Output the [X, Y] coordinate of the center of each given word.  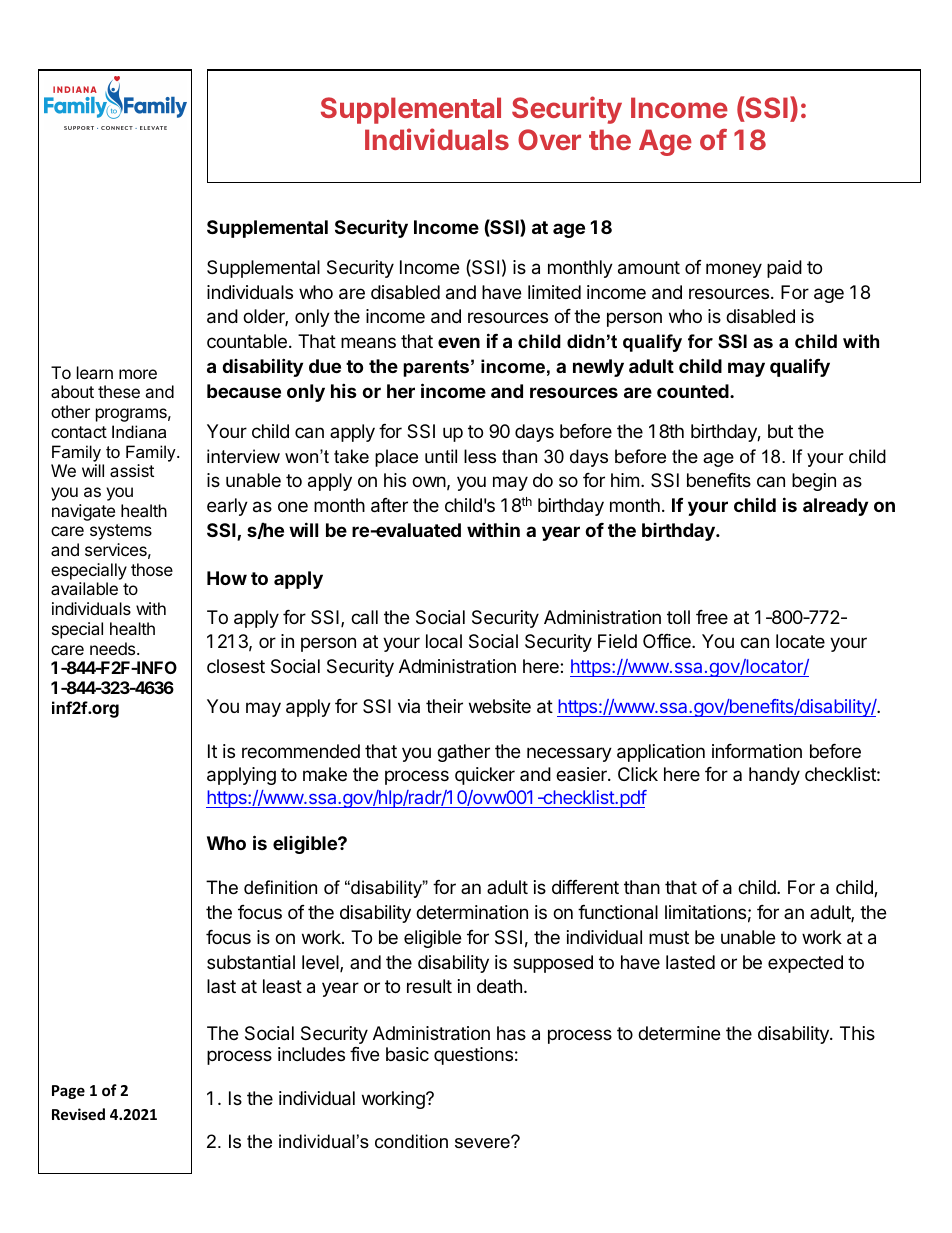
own [429, 481]
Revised [78, 1114]
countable [247, 341]
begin [814, 482]
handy [774, 776]
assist [132, 470]
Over [549, 139]
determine [679, 1033]
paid [784, 269]
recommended [301, 751]
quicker [485, 776]
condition [411, 1141]
